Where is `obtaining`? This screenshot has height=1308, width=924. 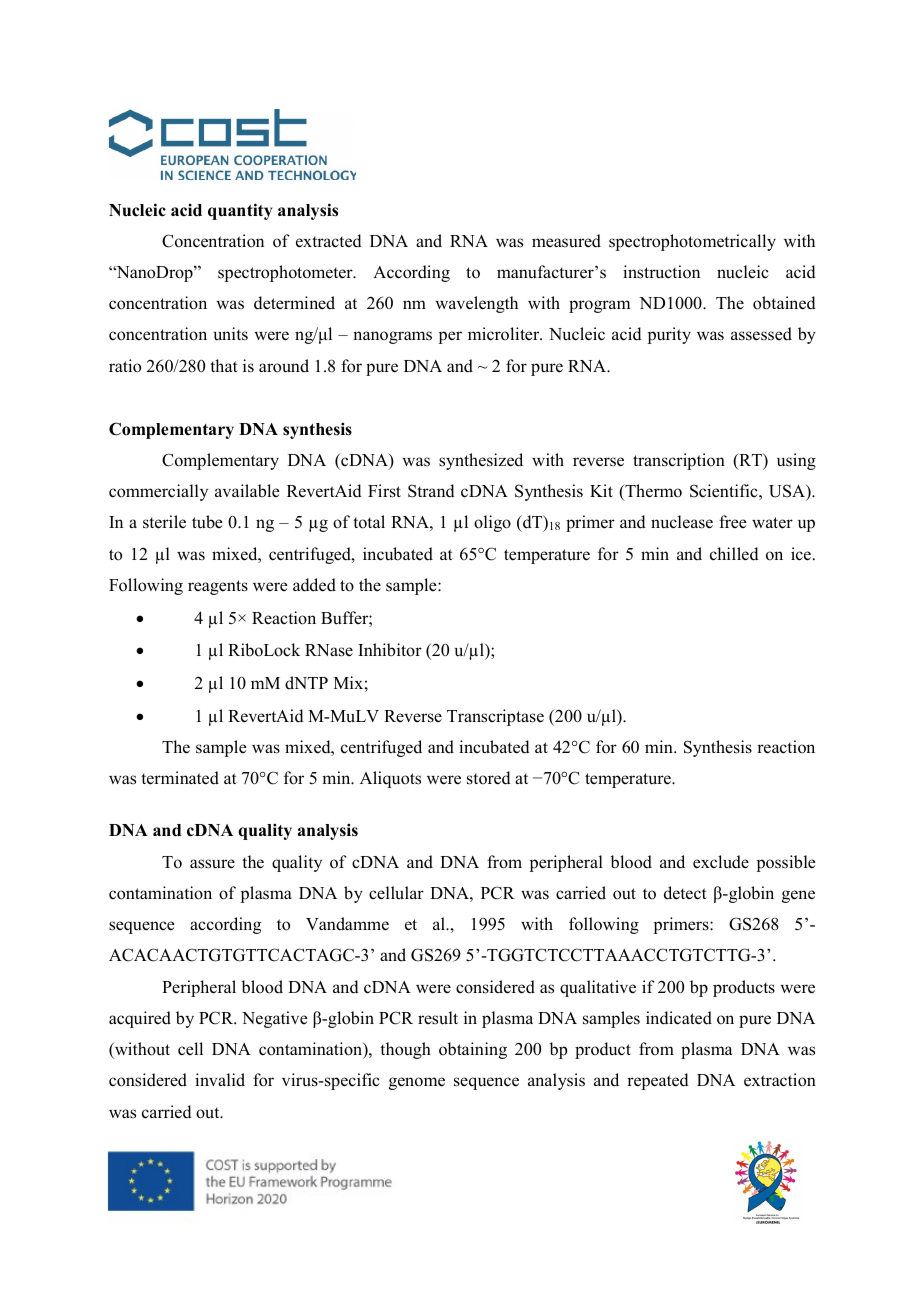 obtaining is located at coordinates (473, 1050).
